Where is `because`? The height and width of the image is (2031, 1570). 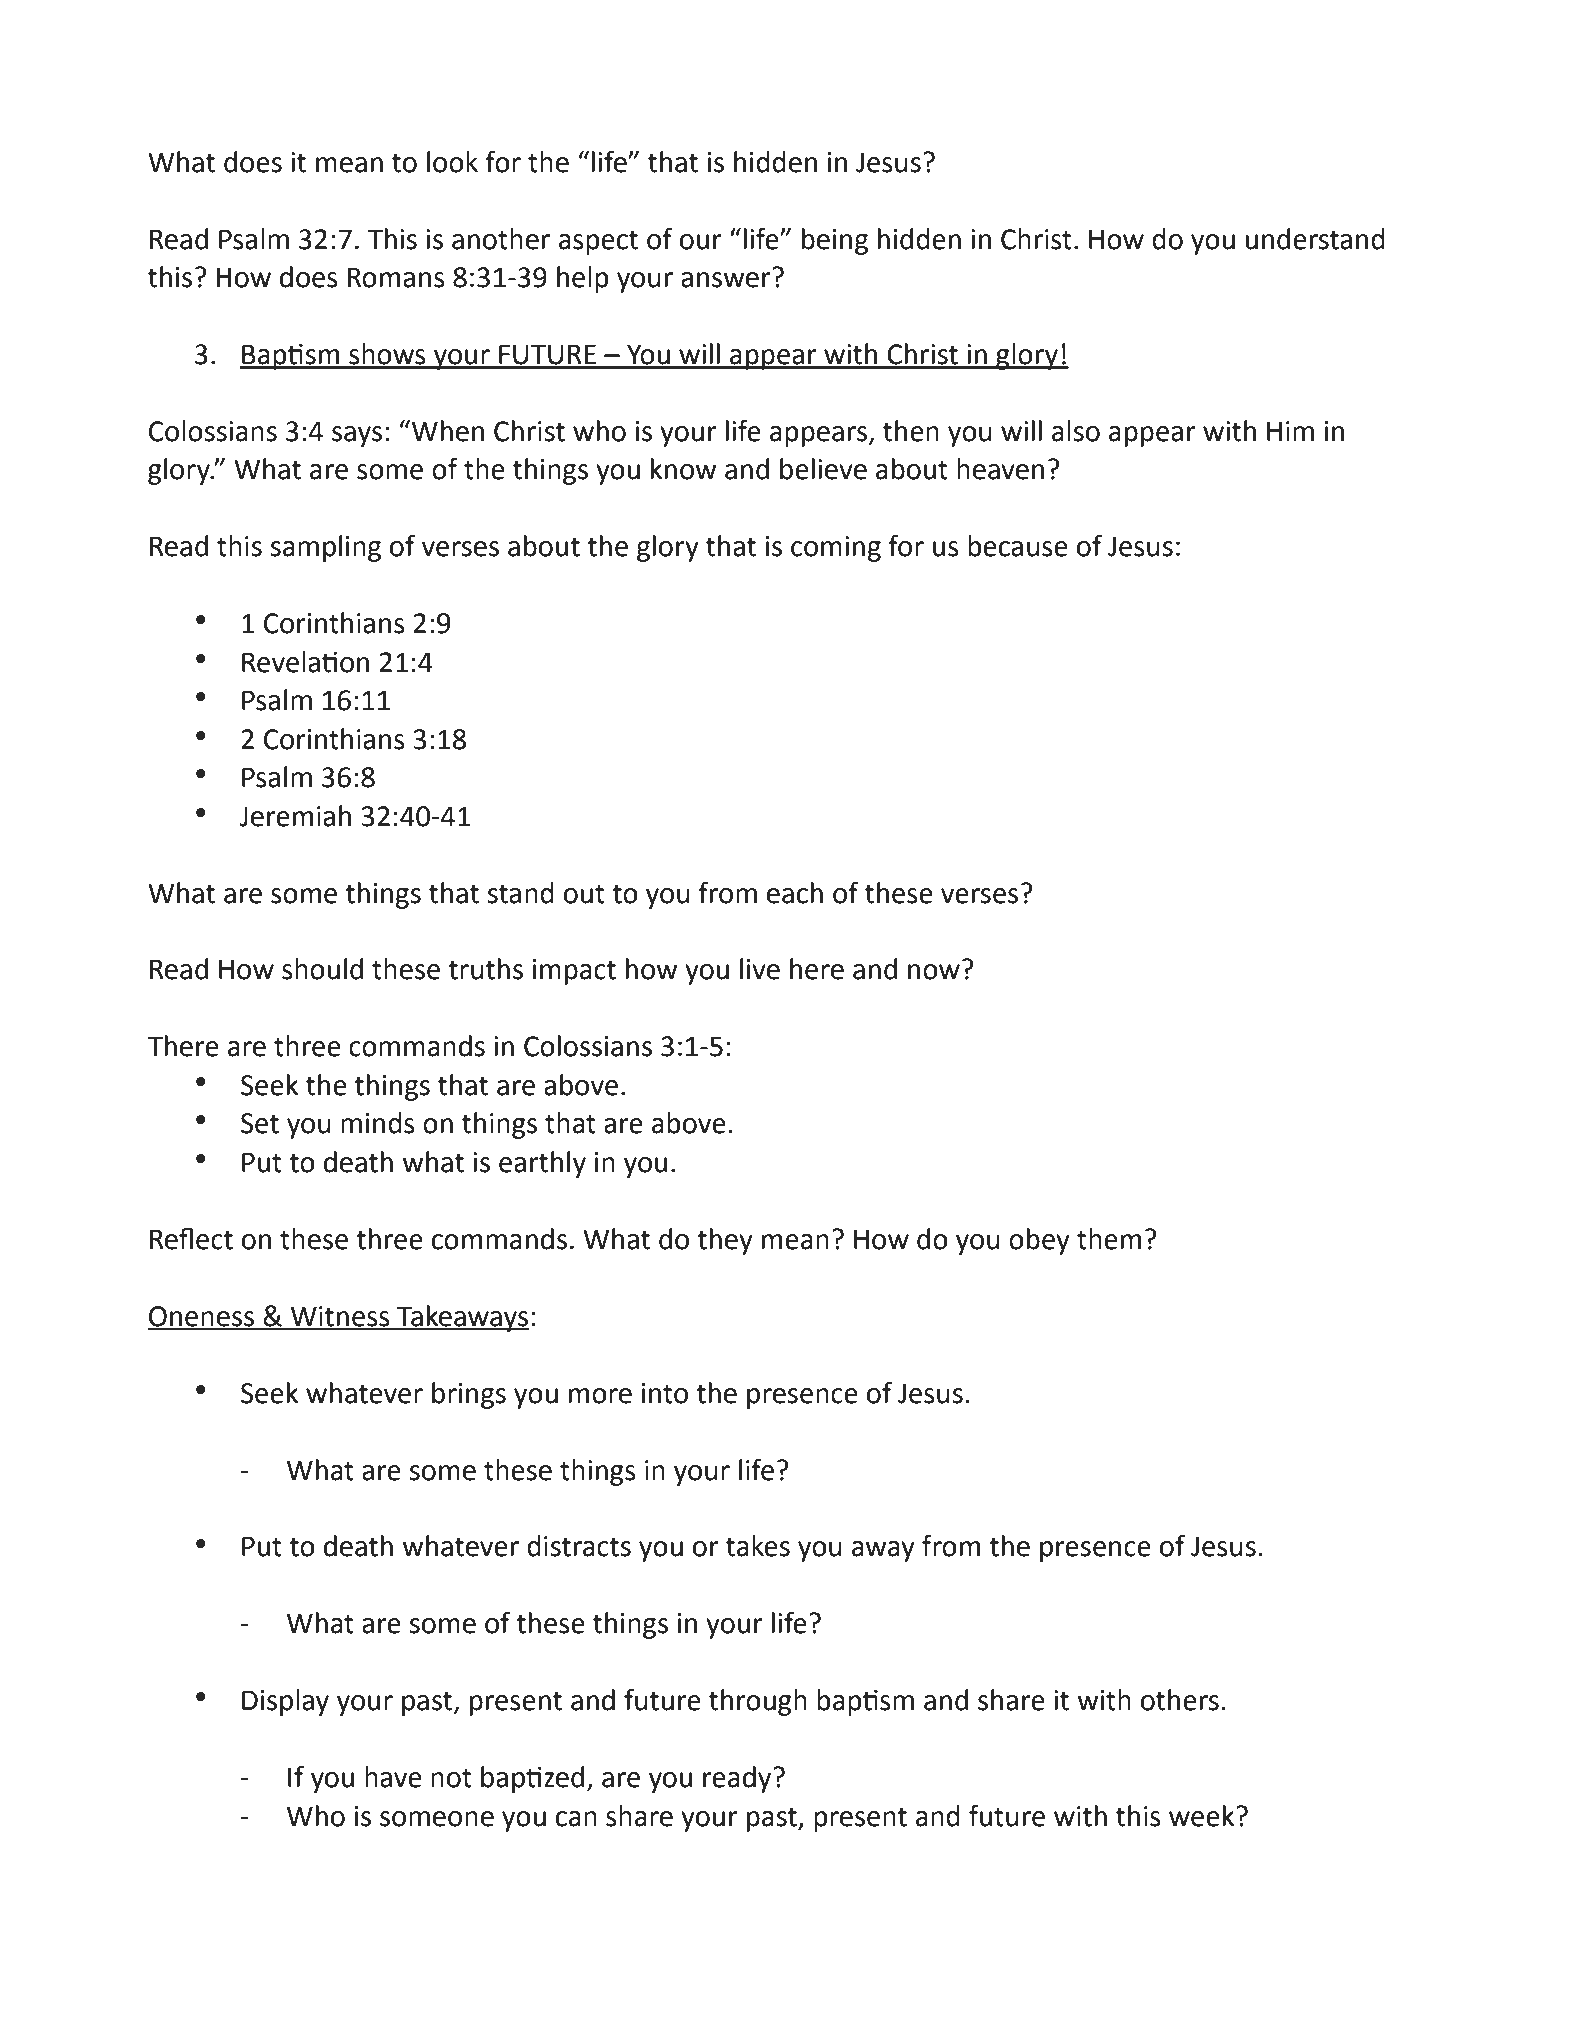 because is located at coordinates (1018, 546).
